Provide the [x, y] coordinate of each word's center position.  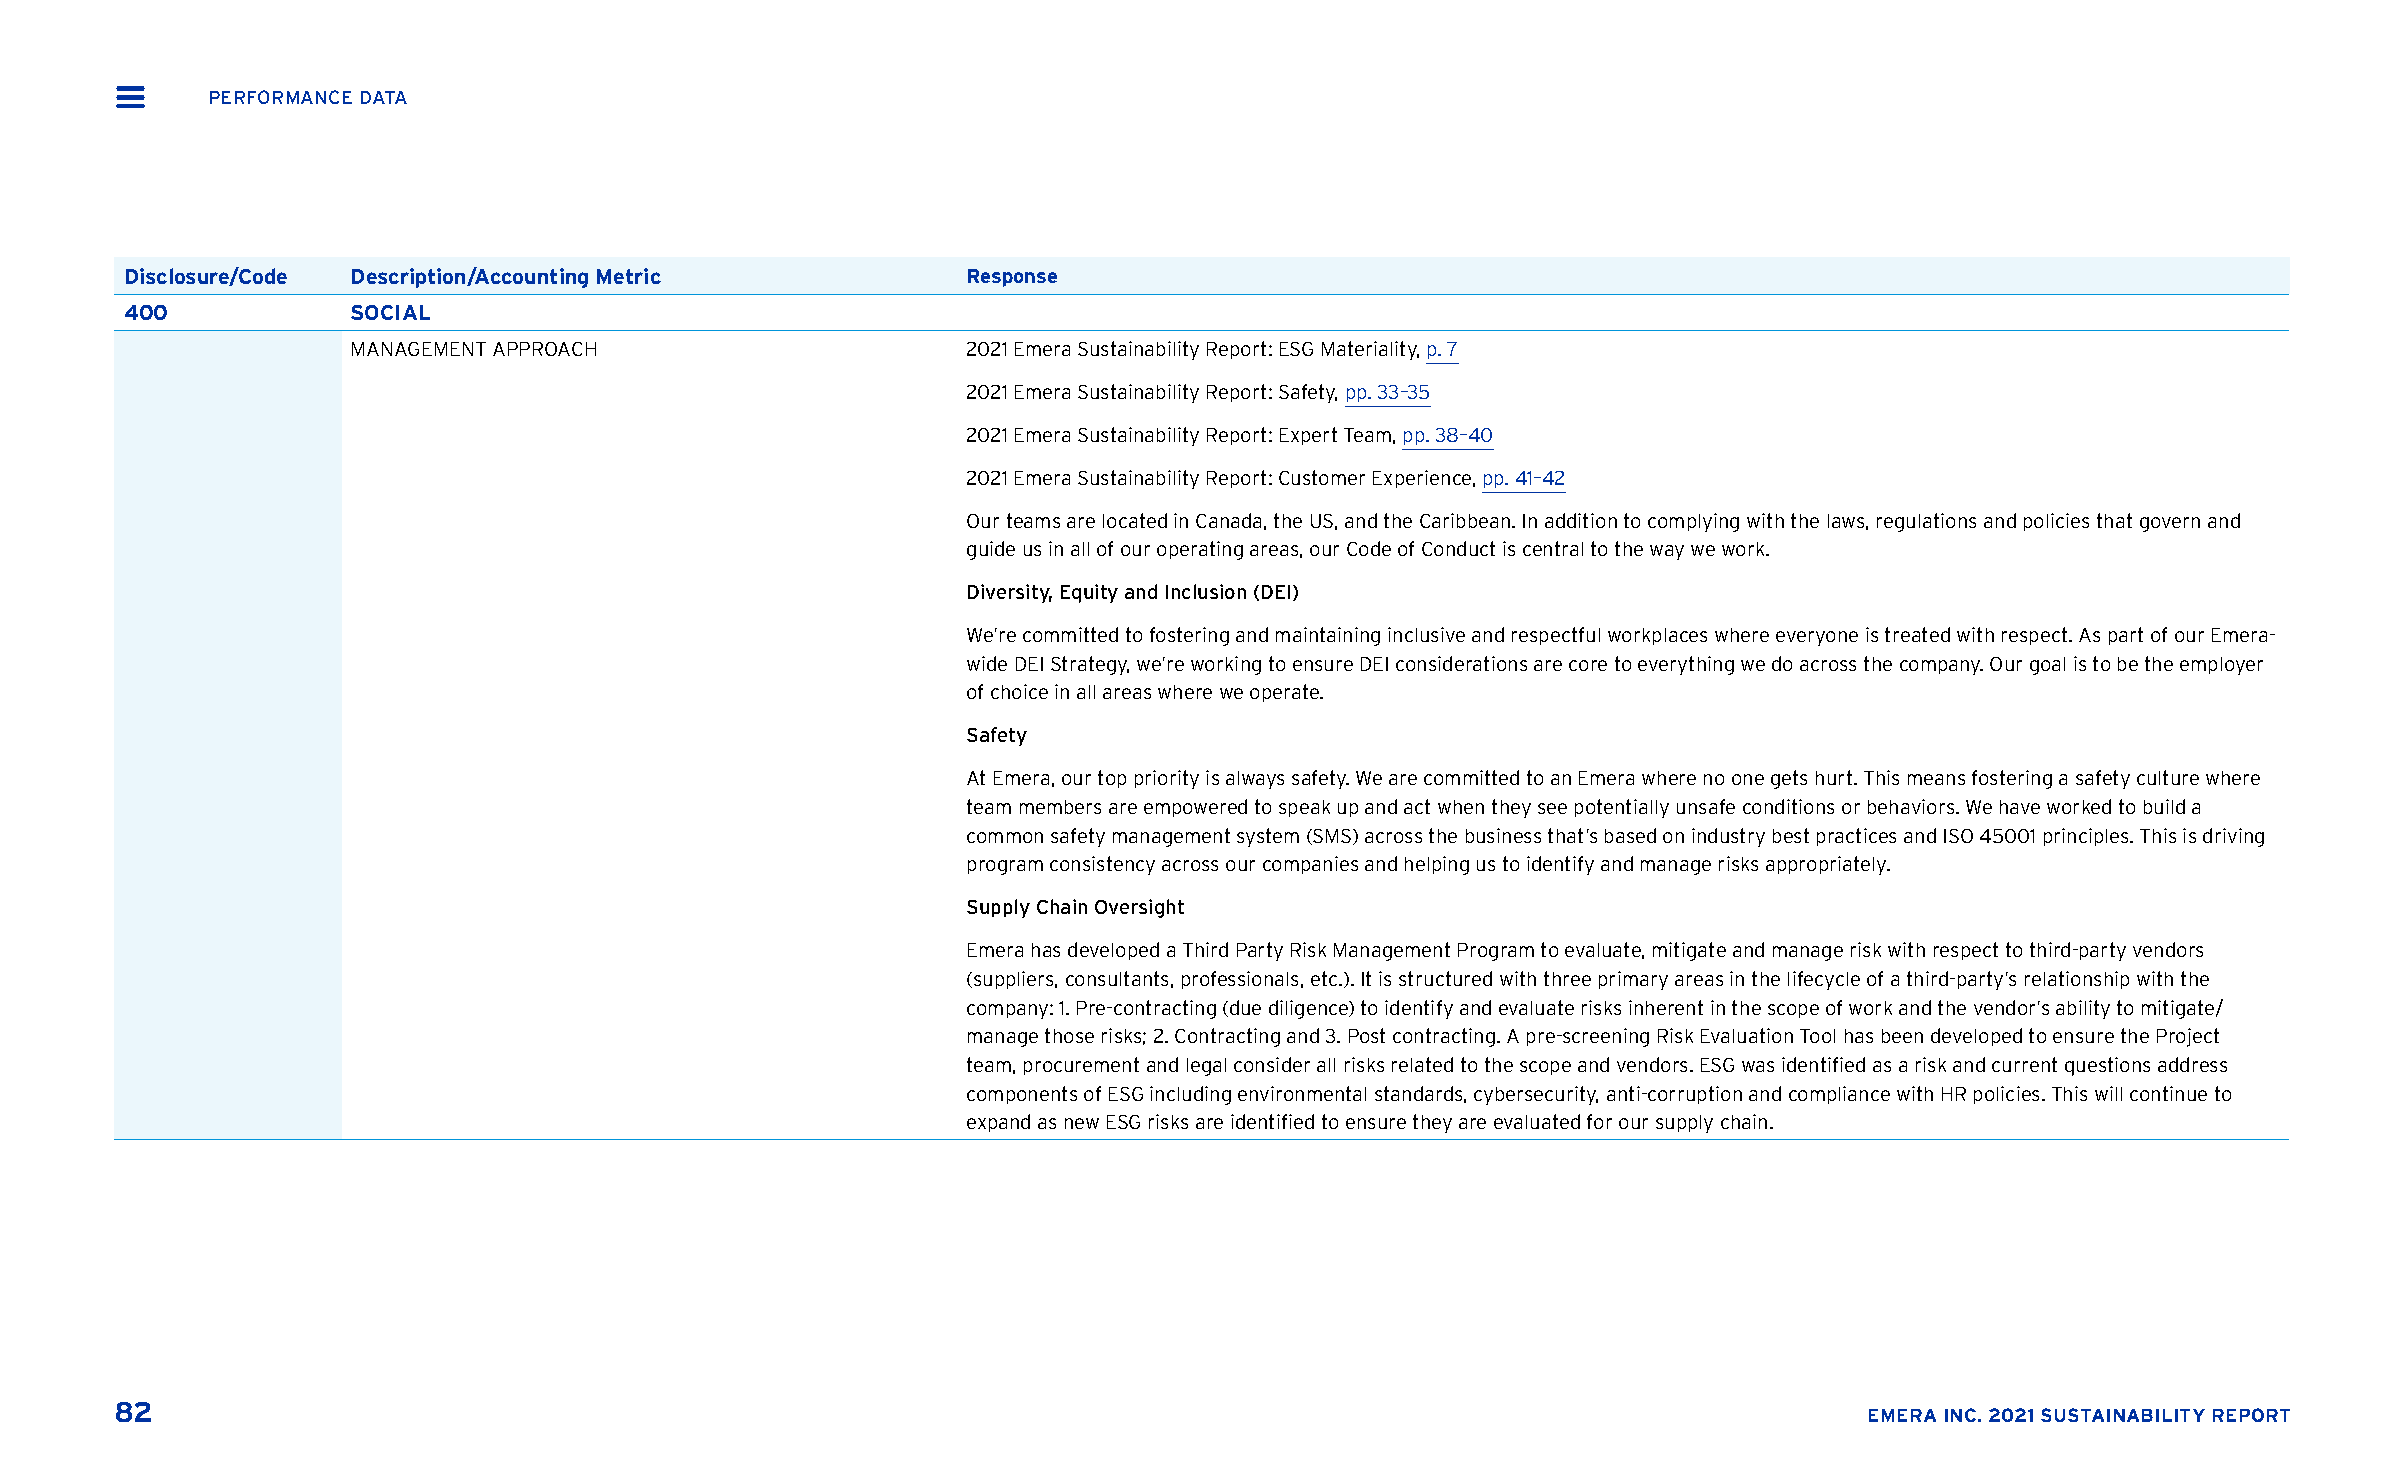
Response [1012, 278]
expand [998, 1123]
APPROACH [544, 349]
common [1005, 837]
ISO [1958, 836]
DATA [384, 97]
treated [1917, 634]
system [1268, 837]
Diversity [1010, 593]
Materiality [1370, 350]
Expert [1308, 436]
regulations [1926, 522]
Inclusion [1206, 591]
